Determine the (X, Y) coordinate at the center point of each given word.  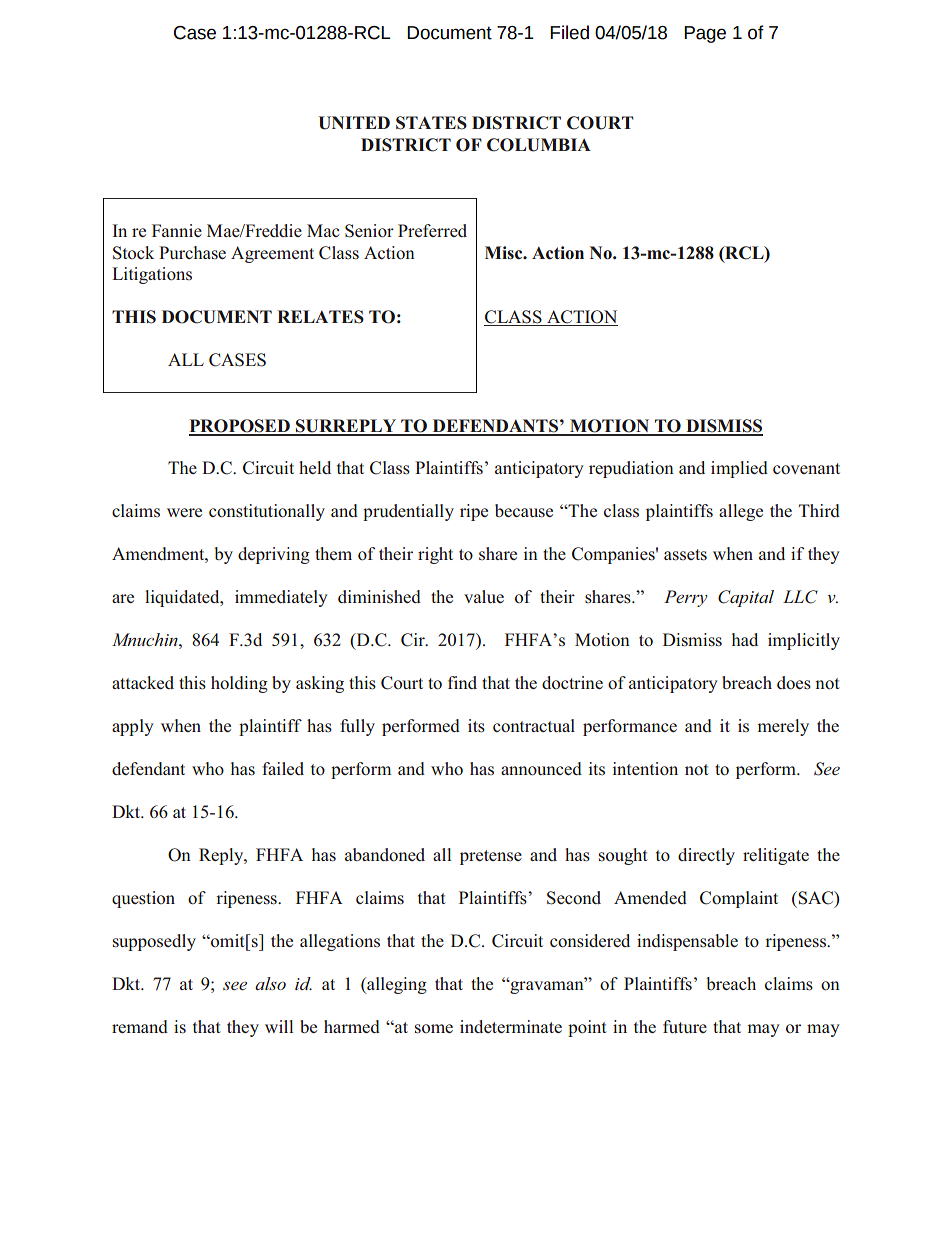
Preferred (432, 230)
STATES (431, 123)
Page (705, 34)
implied (739, 469)
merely (783, 727)
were (184, 512)
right (435, 555)
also (270, 983)
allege (741, 512)
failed (283, 768)
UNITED (354, 123)
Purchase (192, 253)
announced (541, 769)
